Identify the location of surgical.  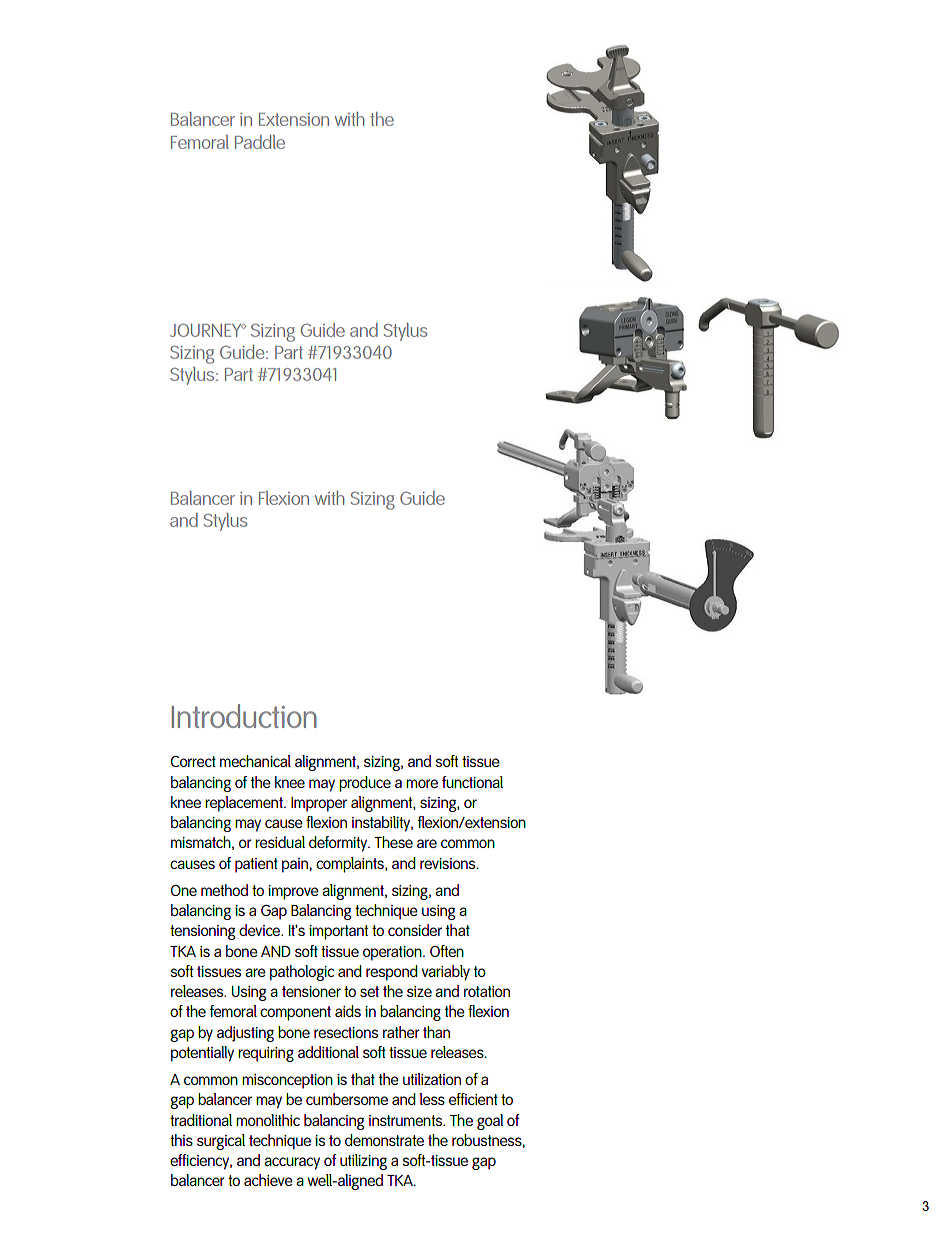
(221, 1142).
